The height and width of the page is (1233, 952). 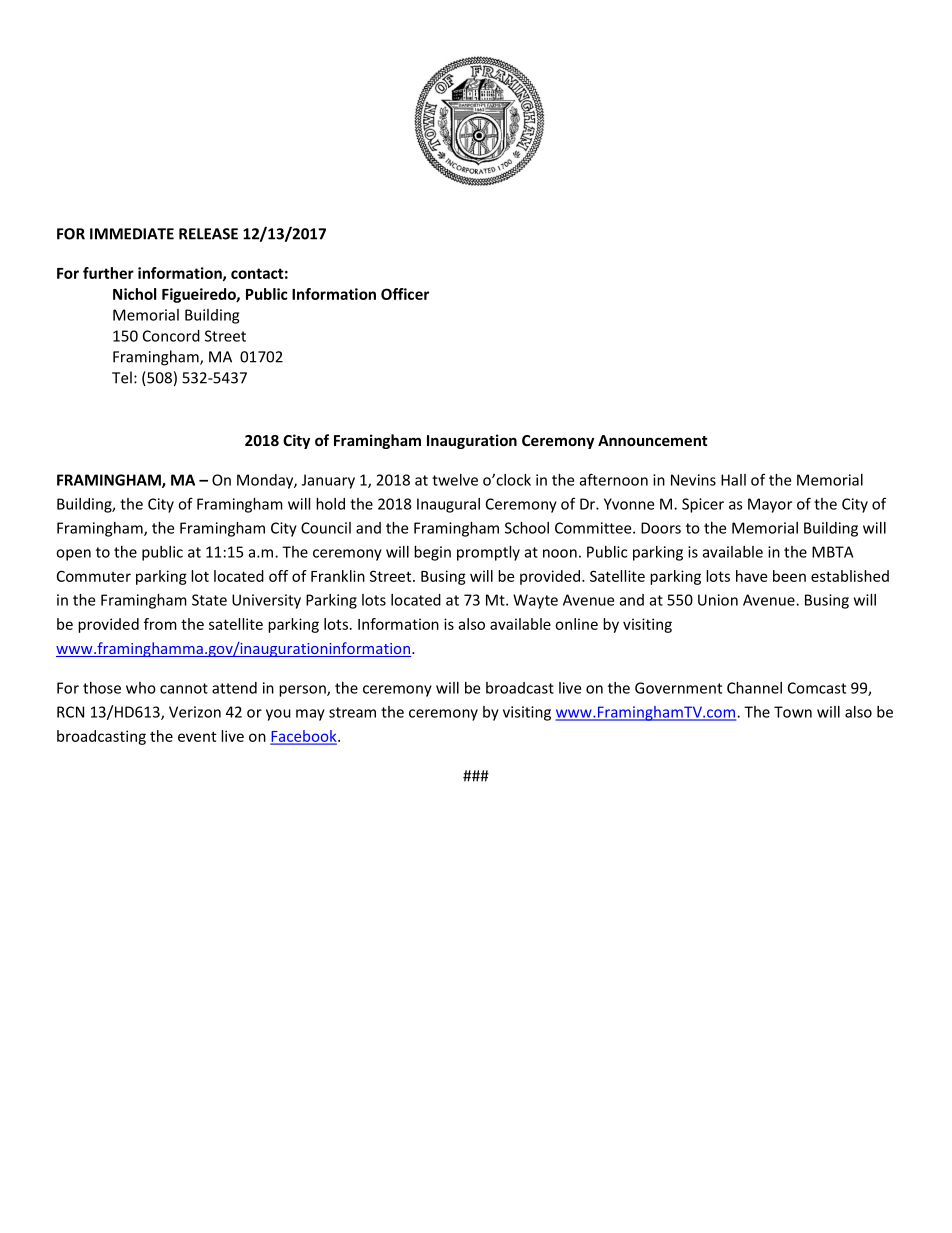 I want to click on Commuter, so click(x=94, y=576).
